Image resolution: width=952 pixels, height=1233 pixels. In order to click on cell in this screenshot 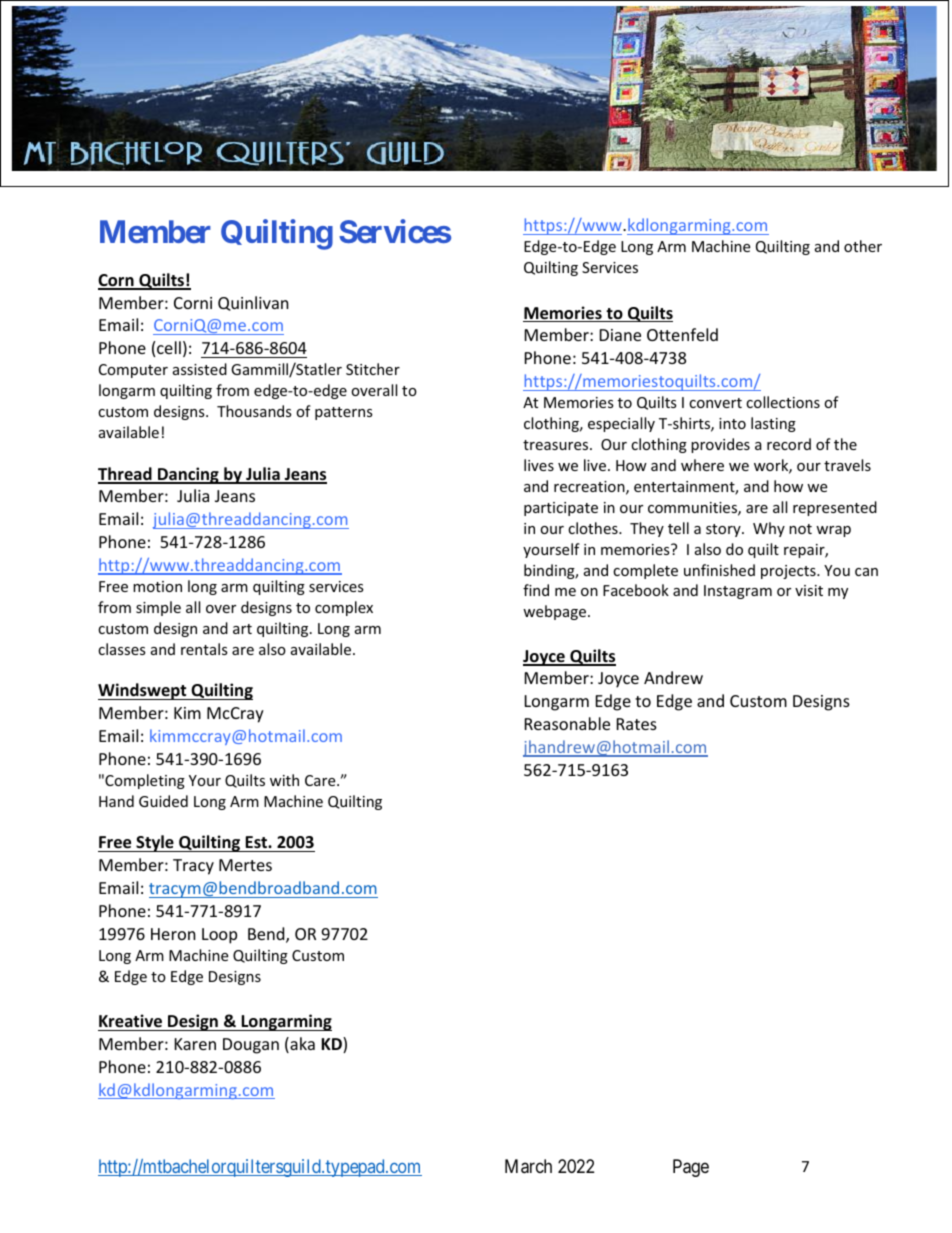, I will do `click(169, 347)`.
